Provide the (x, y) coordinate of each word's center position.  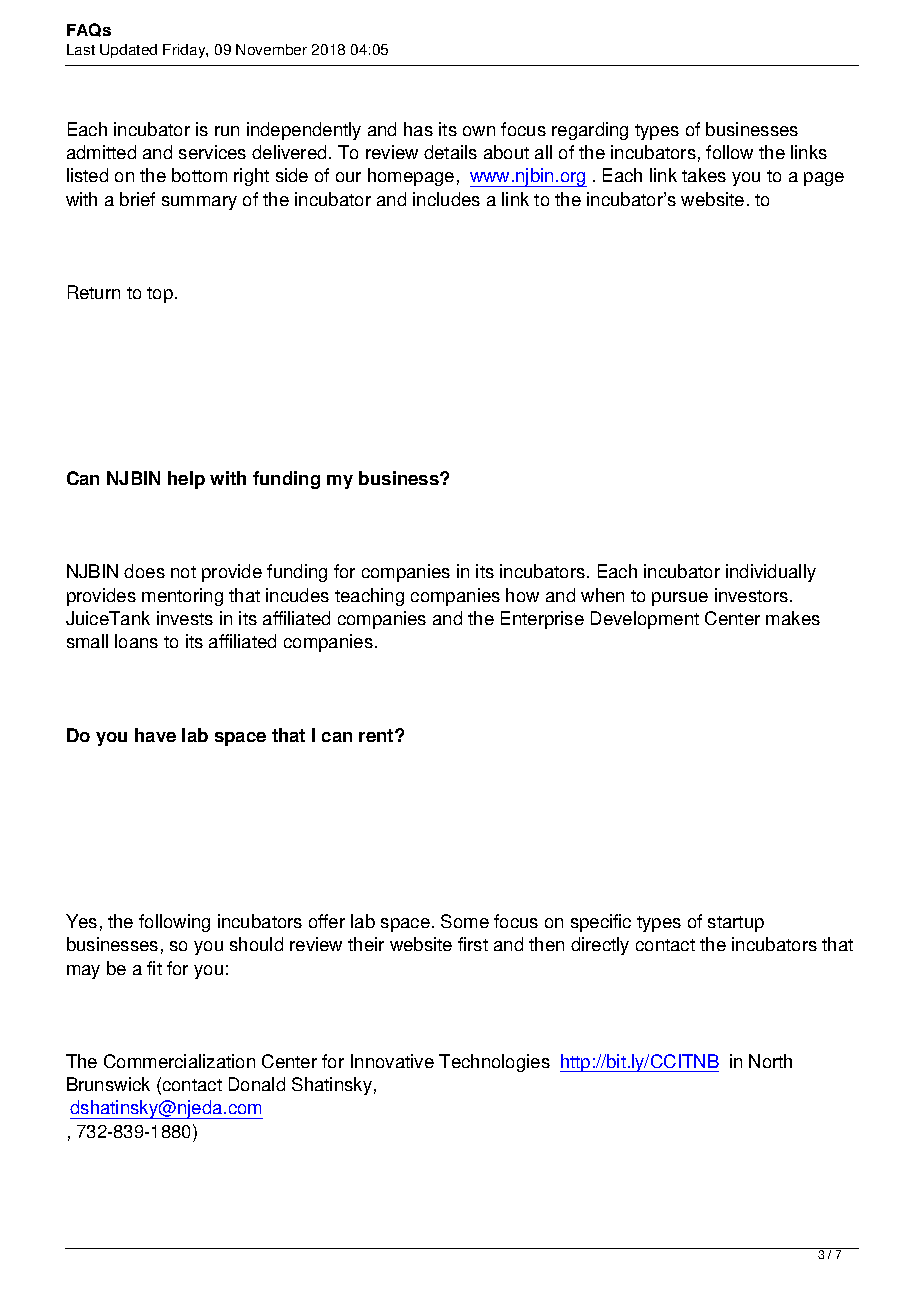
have (155, 735)
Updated (128, 51)
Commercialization (179, 1061)
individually (771, 573)
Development (645, 620)
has (418, 129)
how (522, 595)
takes (704, 175)
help (186, 480)
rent (377, 735)
